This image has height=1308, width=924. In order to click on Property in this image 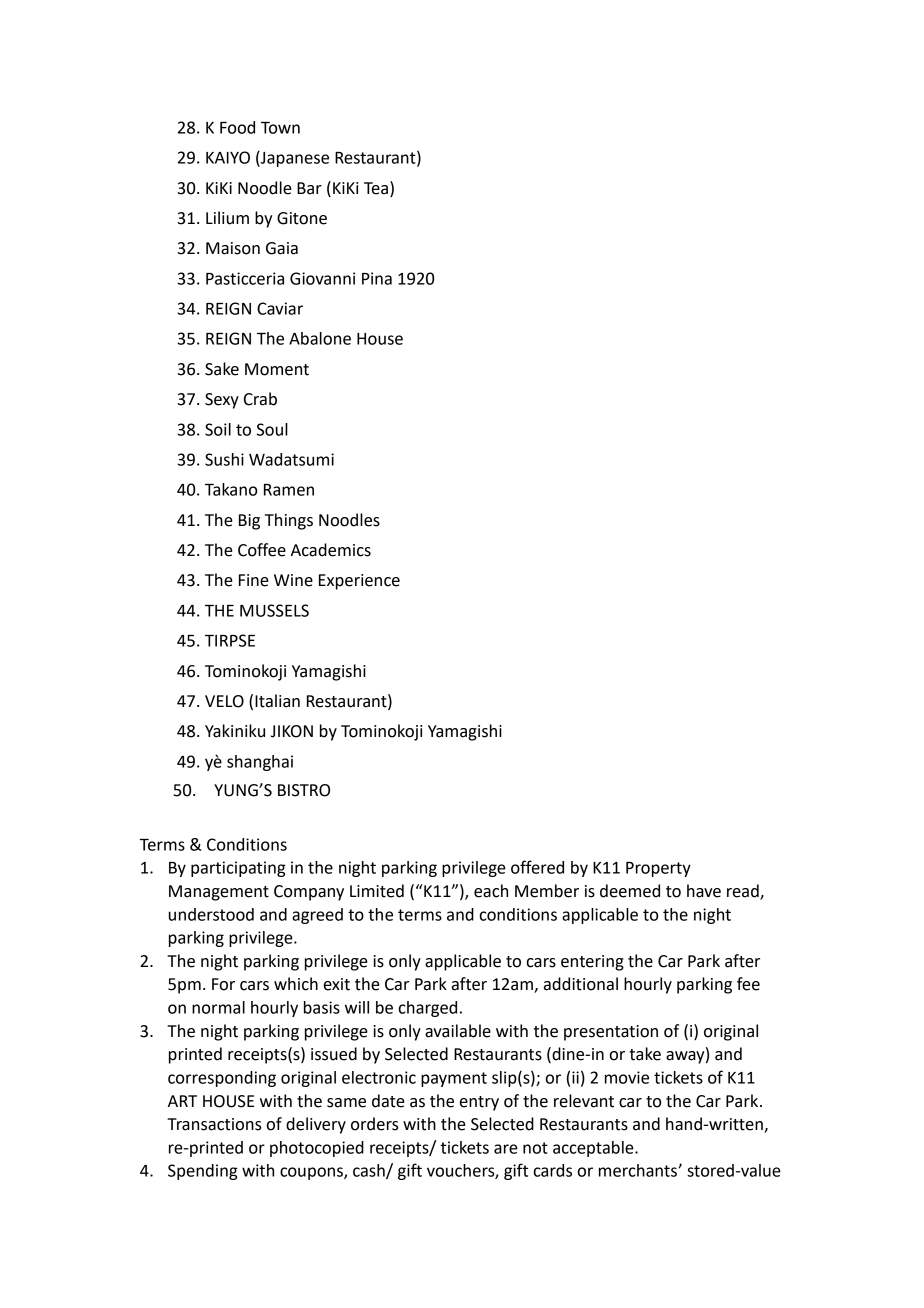, I will do `click(658, 869)`.
